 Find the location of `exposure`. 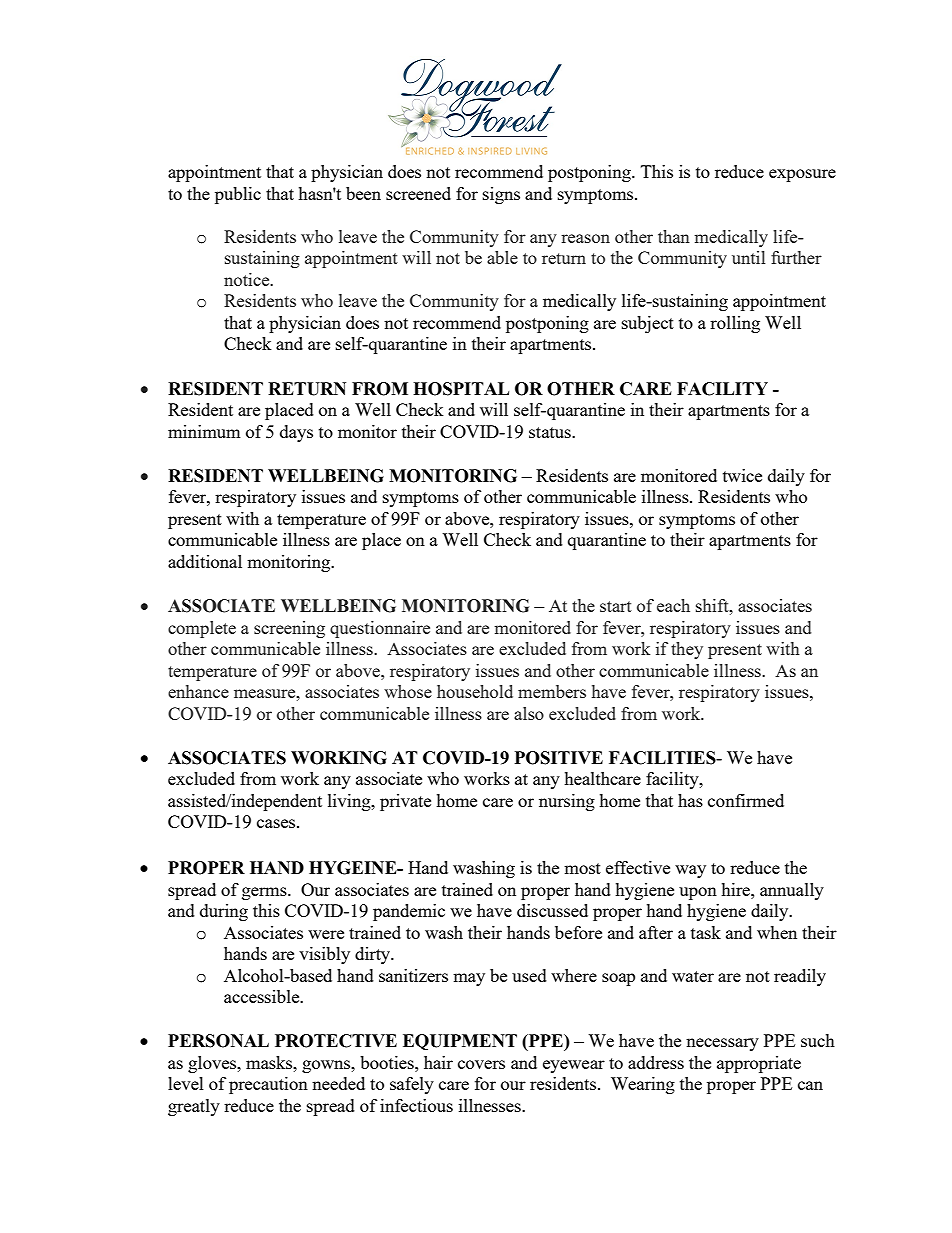

exposure is located at coordinates (802, 175).
